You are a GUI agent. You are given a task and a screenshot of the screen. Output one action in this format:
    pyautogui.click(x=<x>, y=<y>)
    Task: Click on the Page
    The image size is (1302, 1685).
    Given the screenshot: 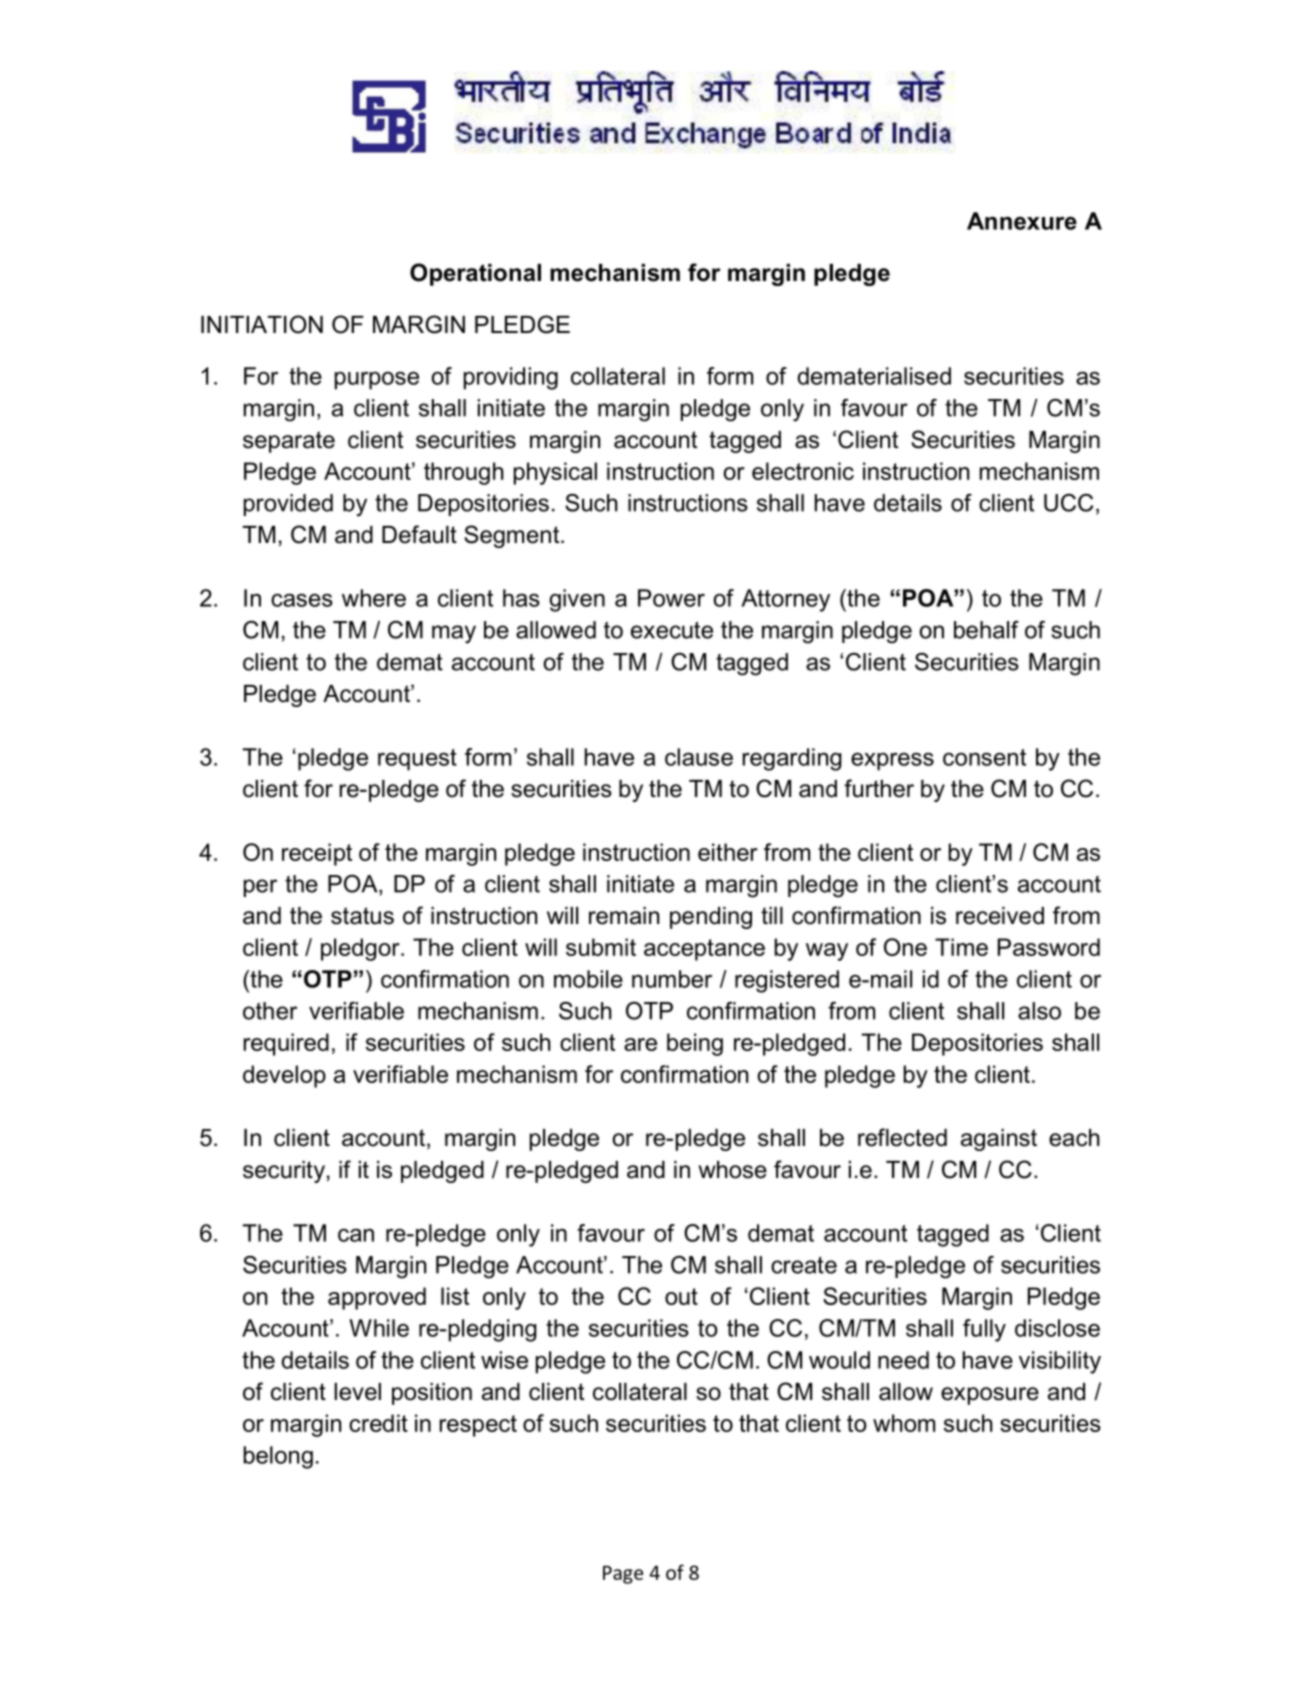 What is the action you would take?
    pyautogui.click(x=623, y=1575)
